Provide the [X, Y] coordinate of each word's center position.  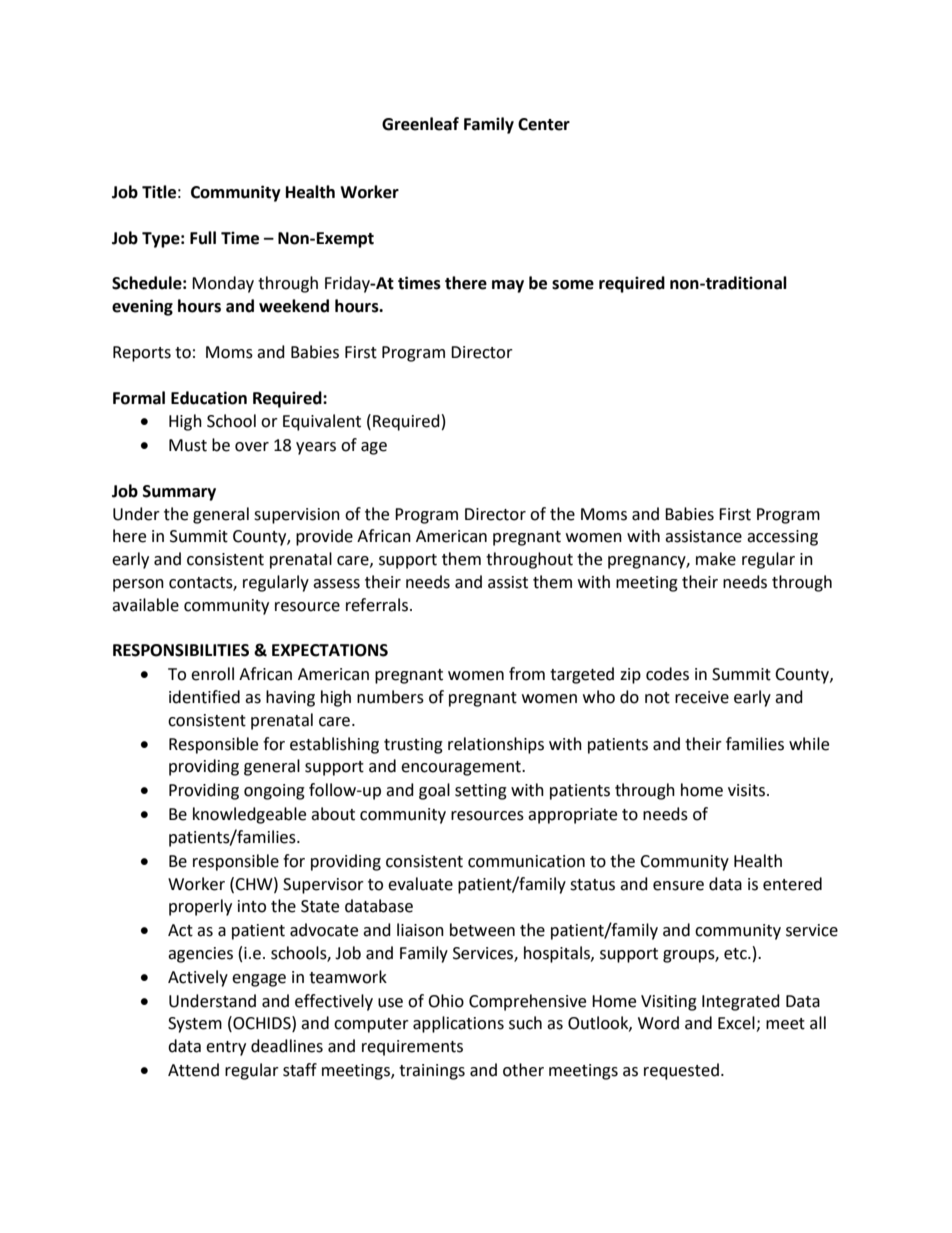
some [573, 285]
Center [544, 124]
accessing [782, 538]
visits [748, 790]
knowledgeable [249, 815]
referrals [378, 605]
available [145, 605]
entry [226, 1048]
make [716, 559]
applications [458, 1024]
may [508, 286]
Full [203, 238]
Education [209, 398]
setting [481, 792]
